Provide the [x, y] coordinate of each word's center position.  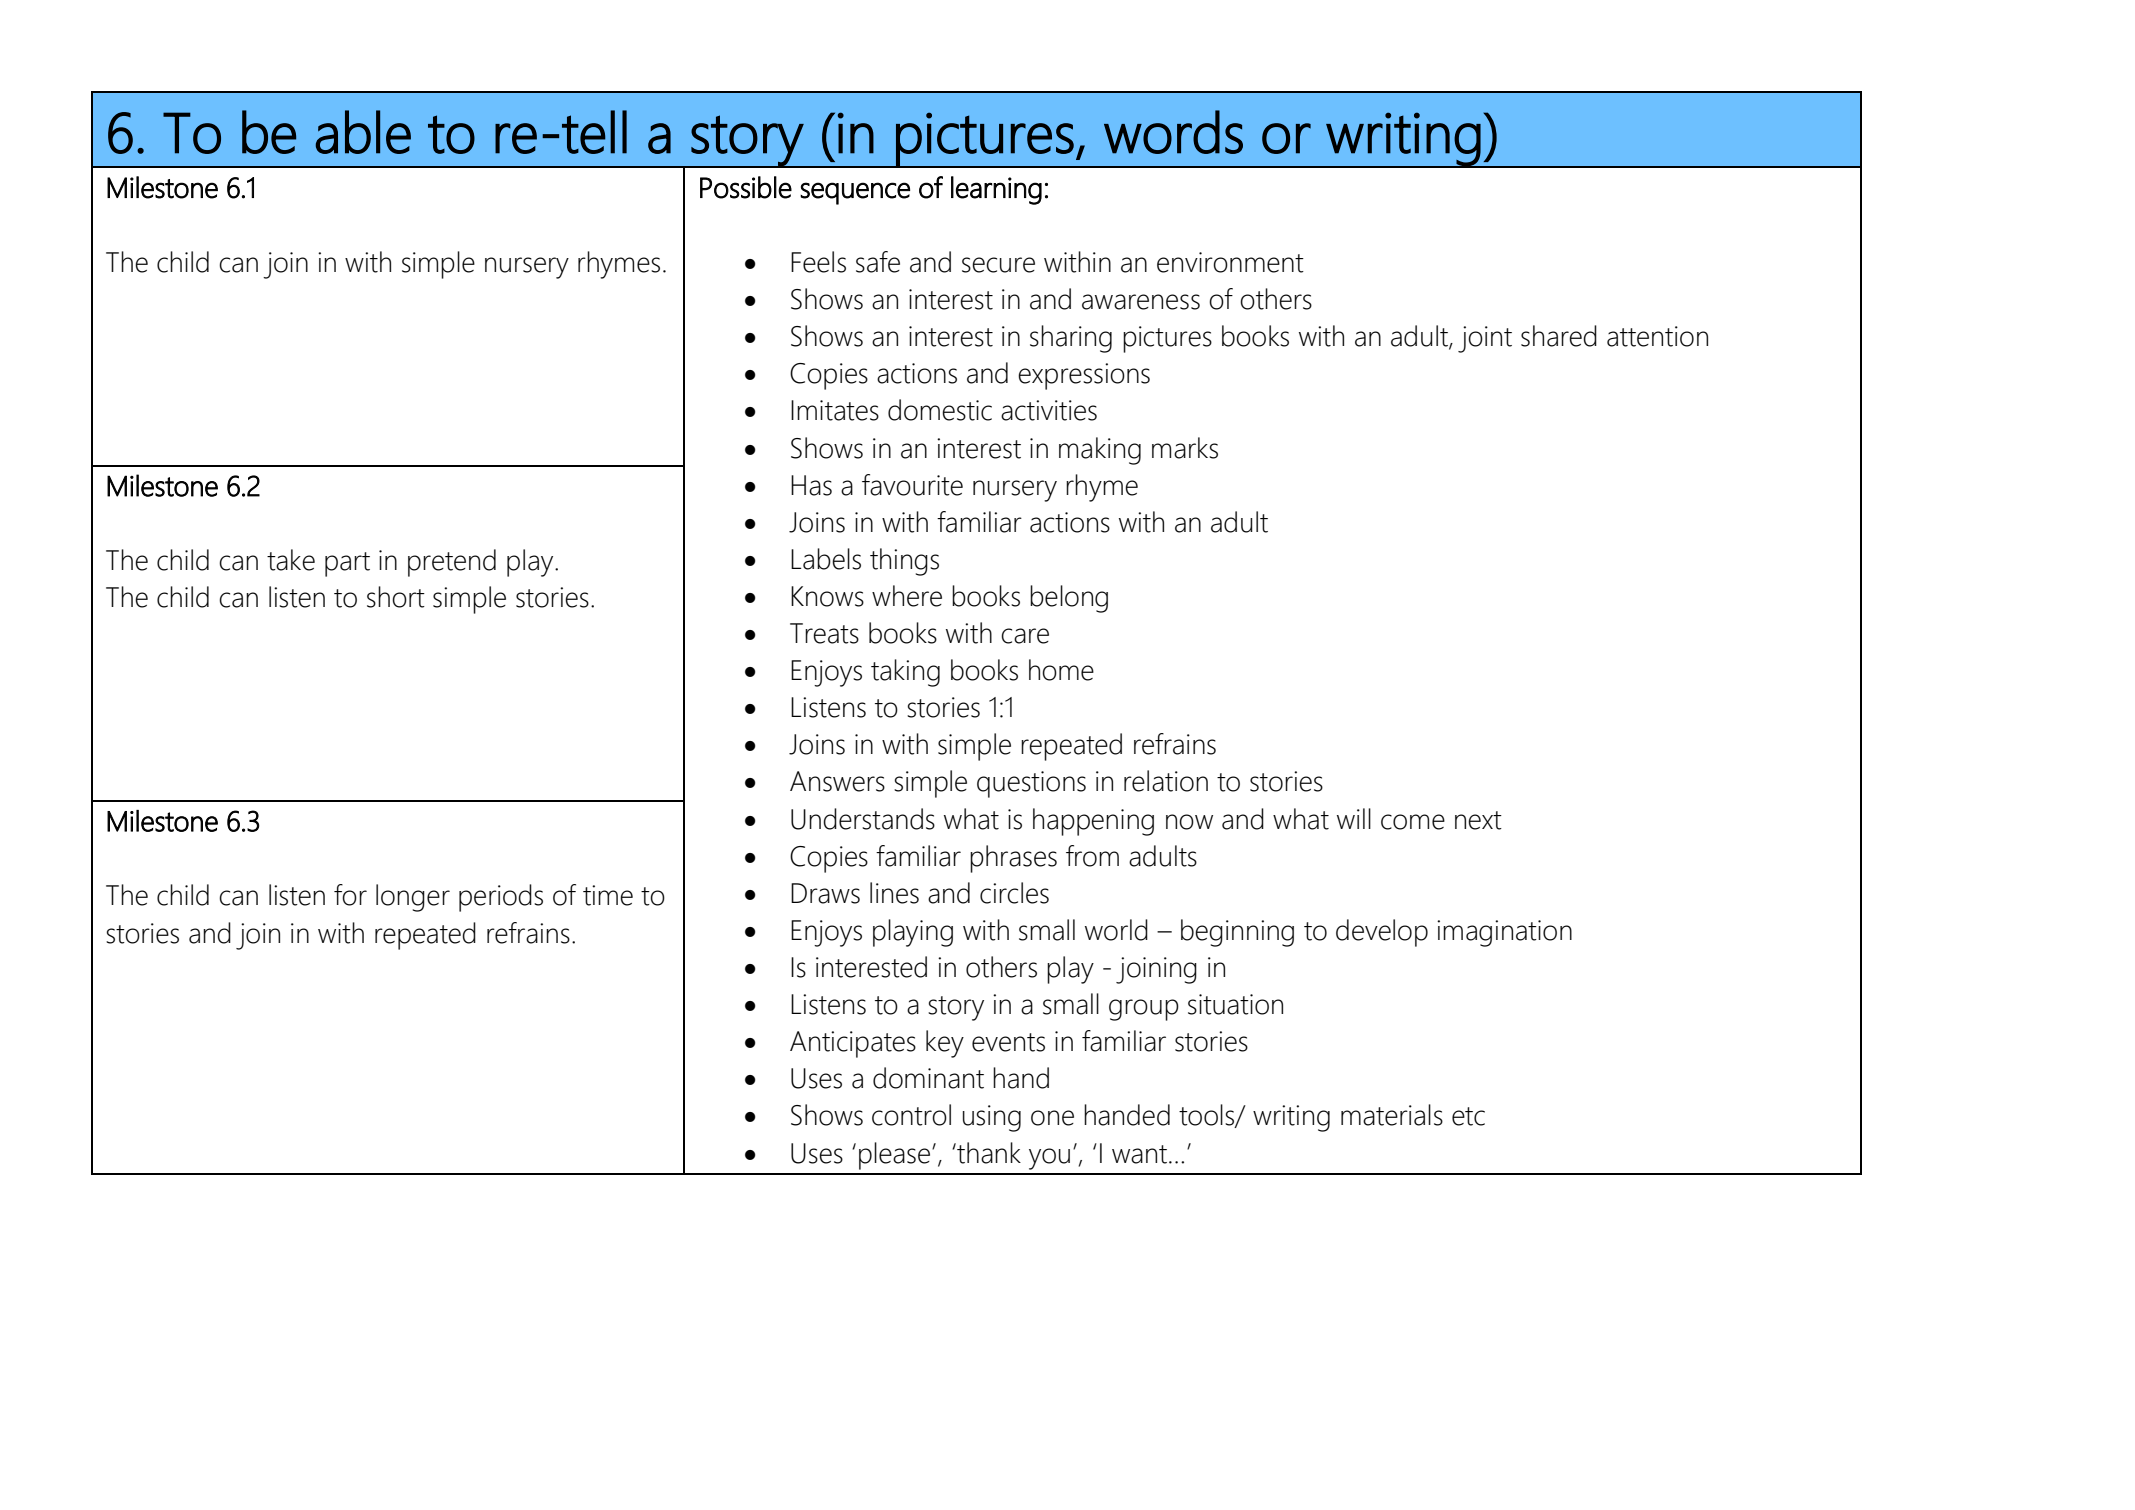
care [1025, 636]
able [363, 132]
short [396, 597]
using [992, 1118]
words [1173, 132]
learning [996, 190]
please [896, 1156]
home [1061, 670]
